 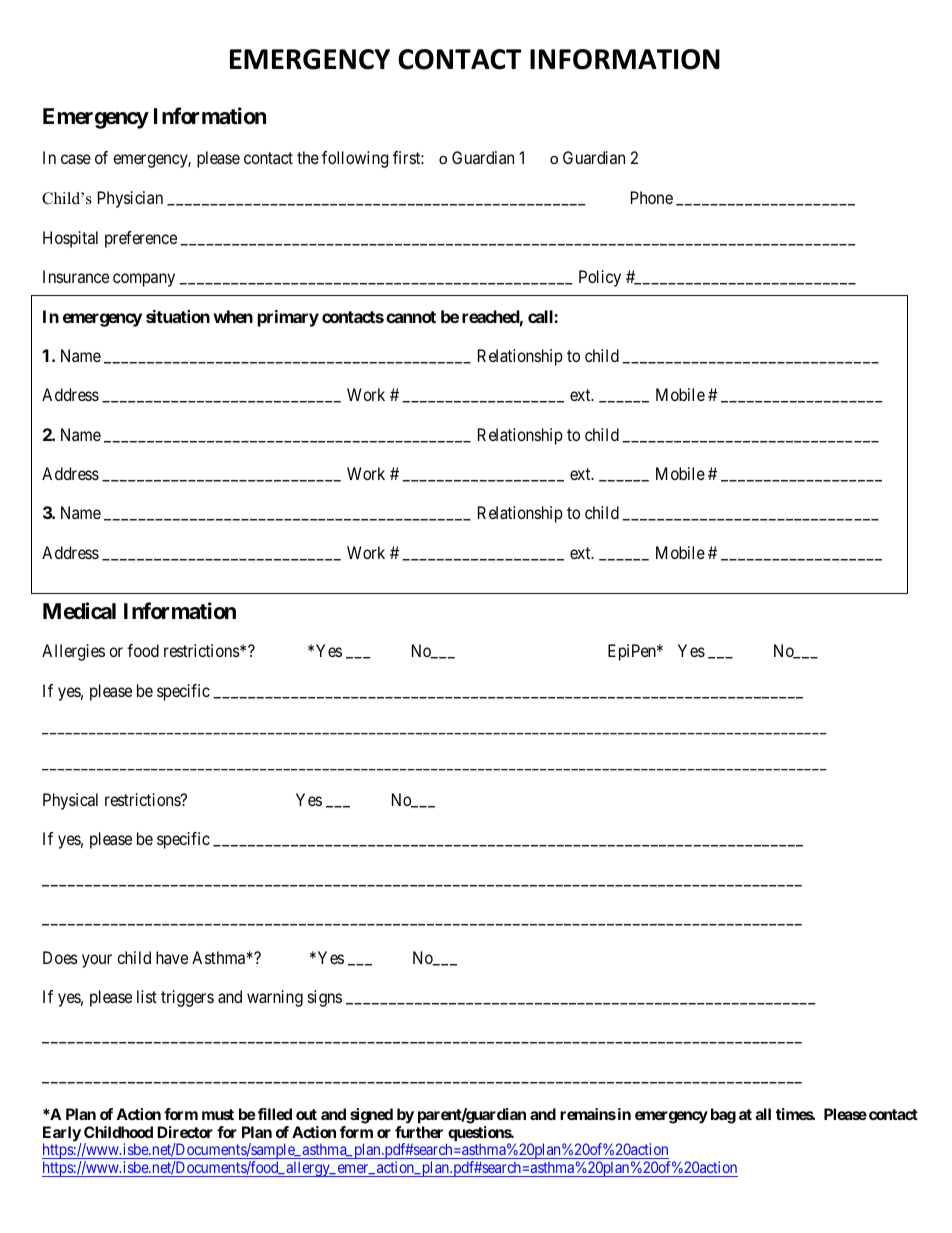 What do you see at coordinates (73, 652) in the screenshot?
I see `Allergies` at bounding box center [73, 652].
